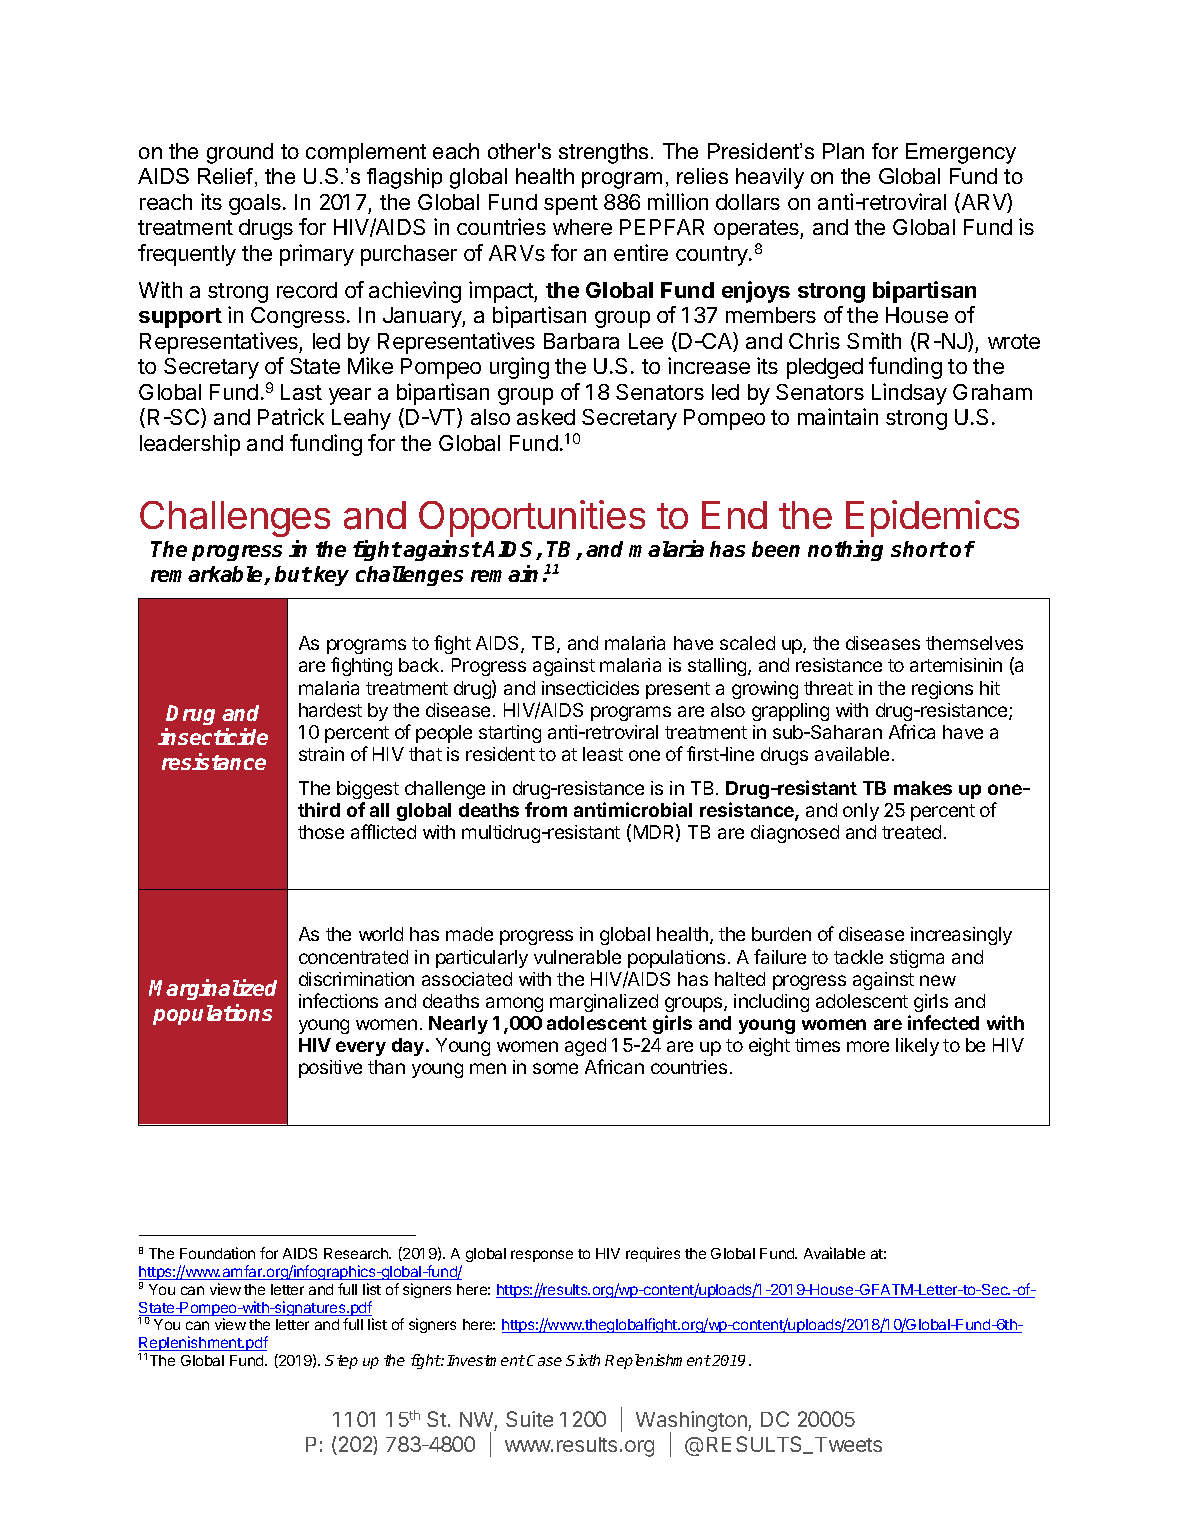  What do you see at coordinates (583, 1360) in the screenshot?
I see `Sixth` at bounding box center [583, 1360].
